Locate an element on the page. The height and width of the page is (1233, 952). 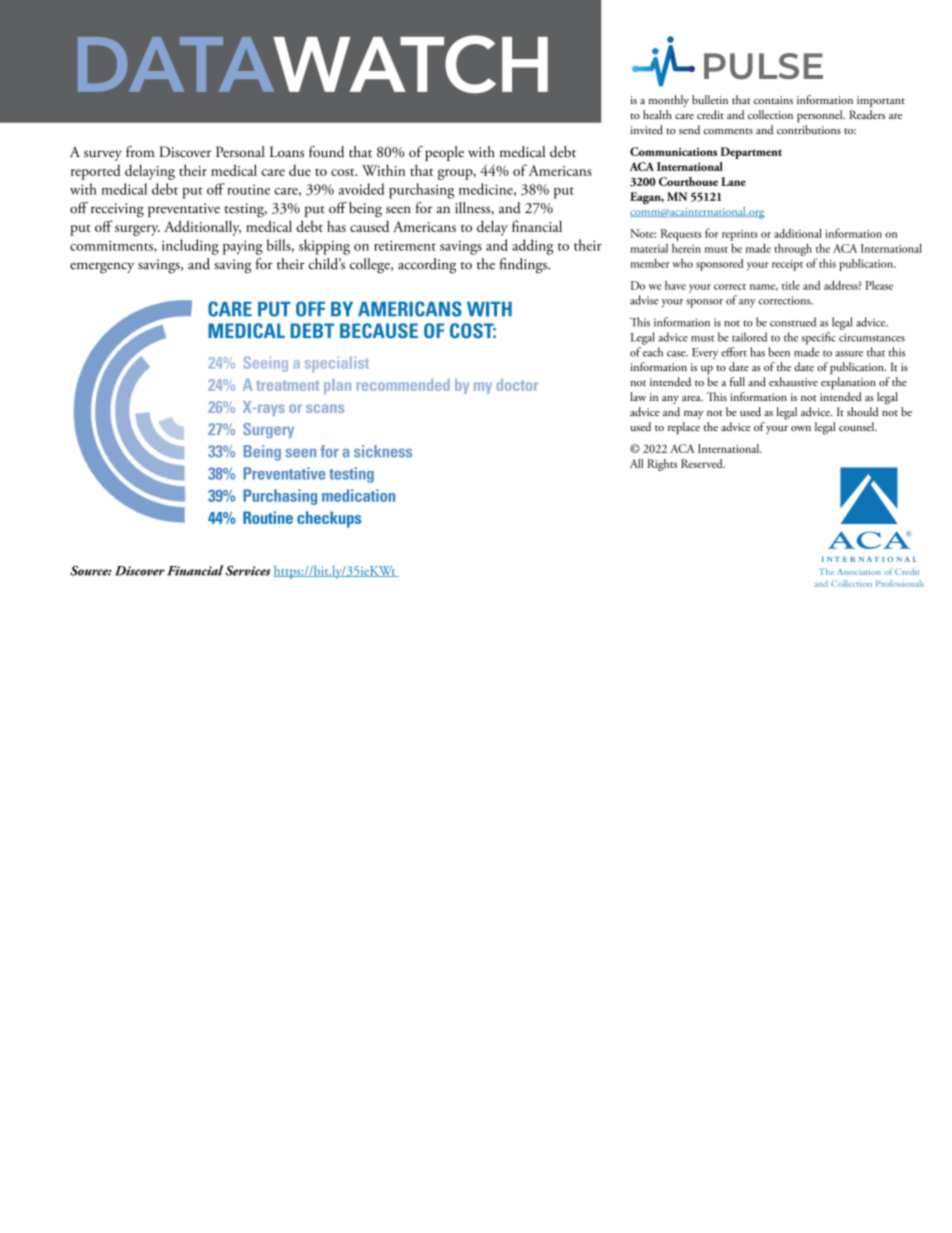
Services is located at coordinates (248, 571).
